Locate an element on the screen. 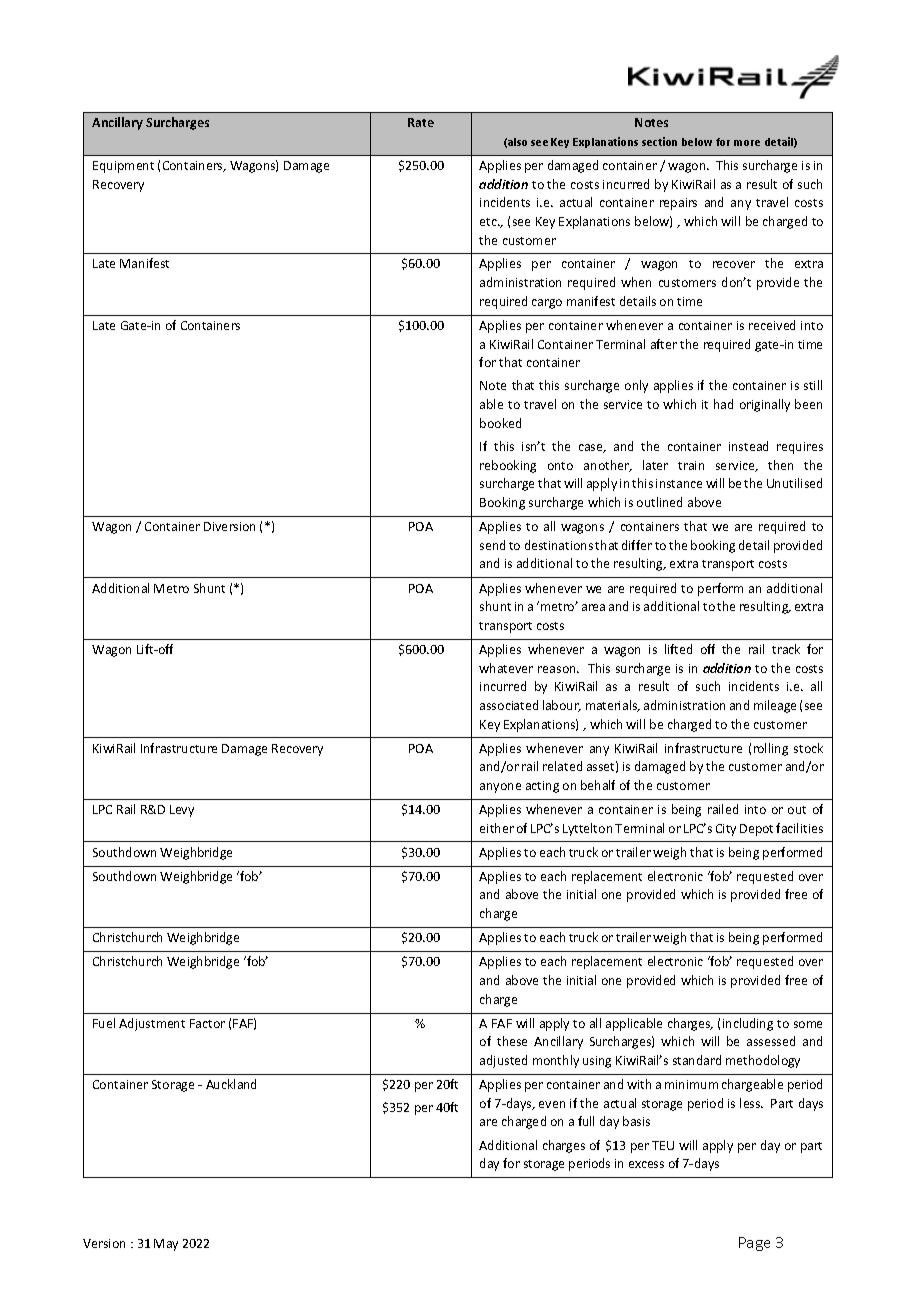 Image resolution: width=924 pixels, height=1308 pixels. May is located at coordinates (166, 1245).
